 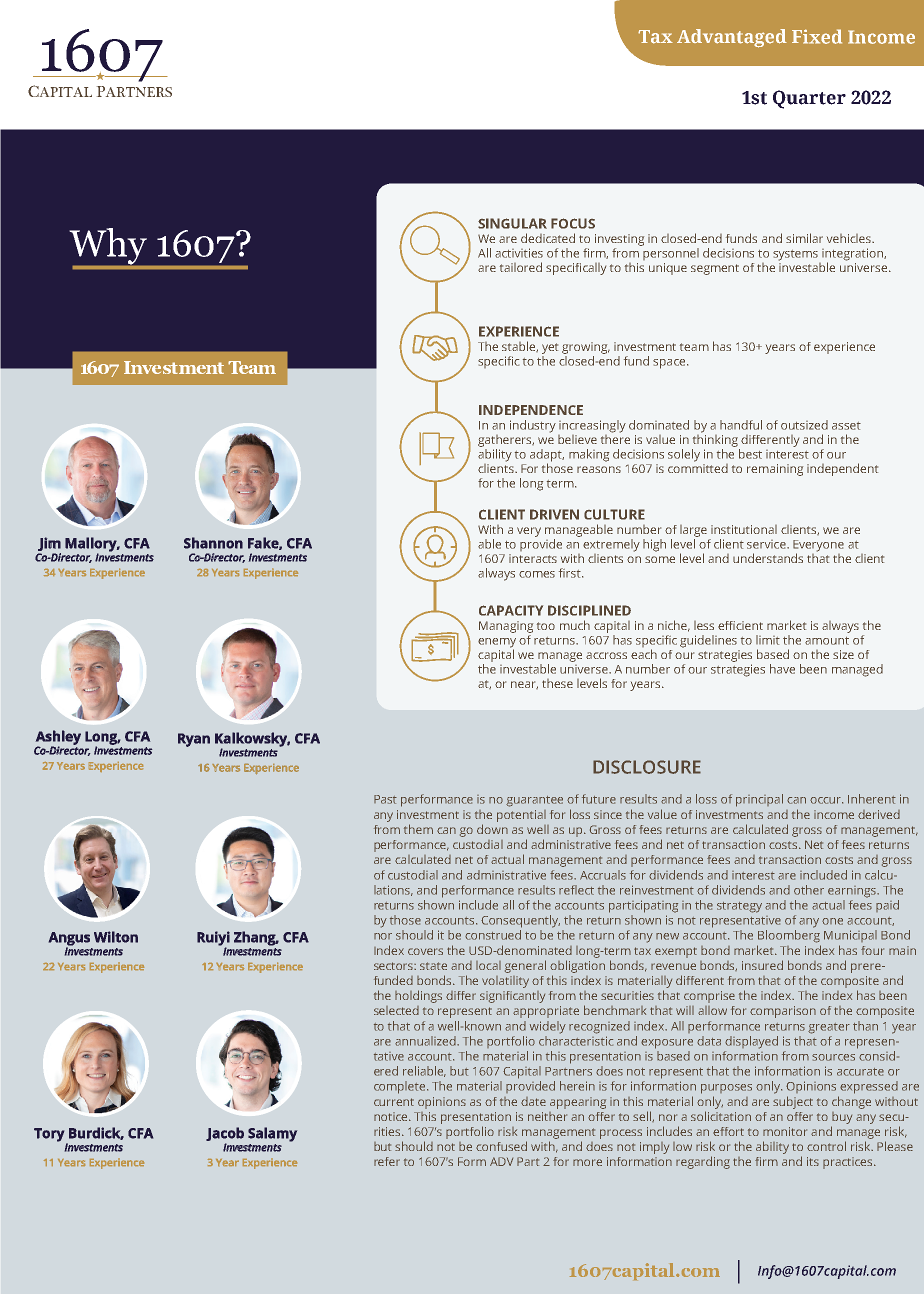 I want to click on Quarter, so click(x=809, y=99).
